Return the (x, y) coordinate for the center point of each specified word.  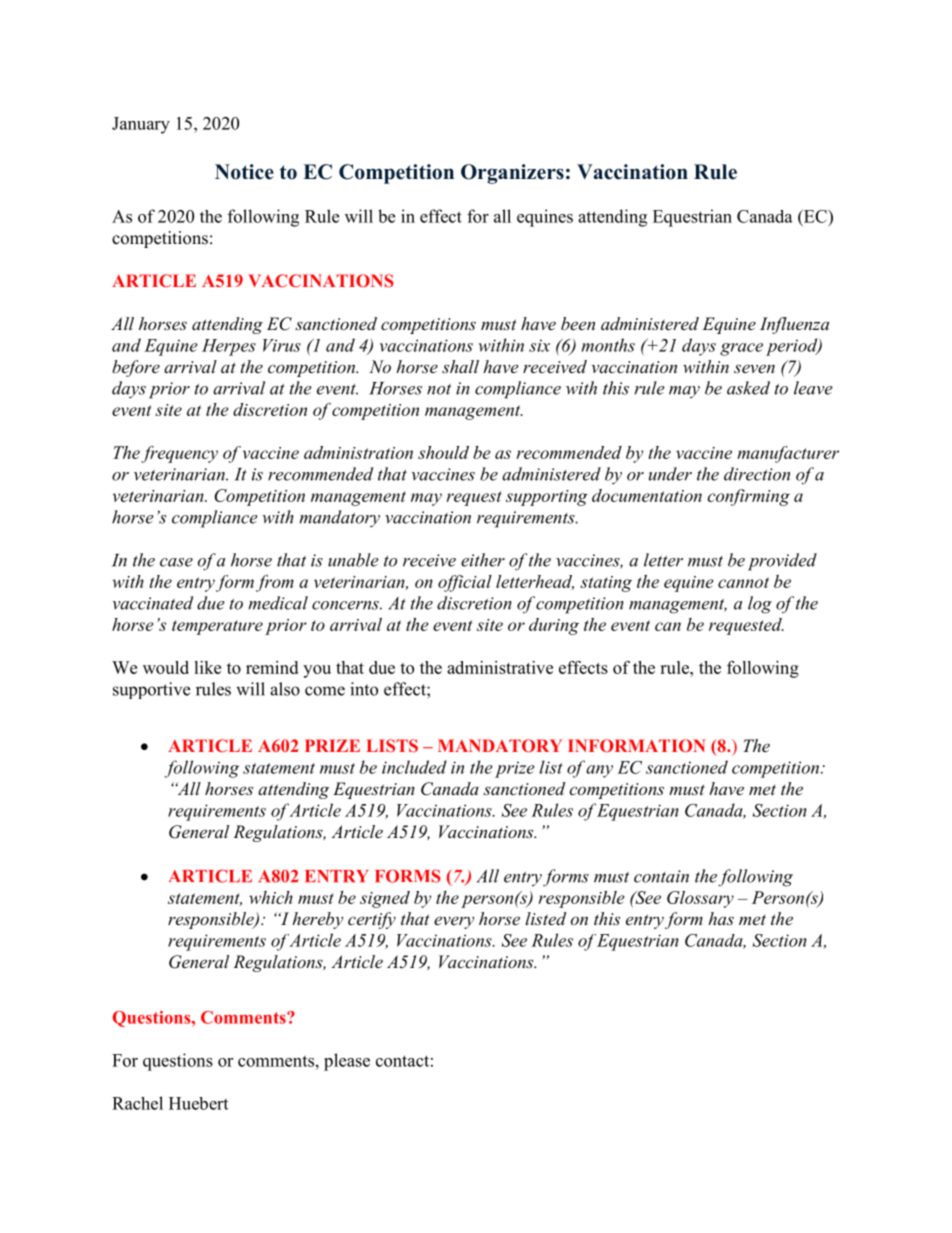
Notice (244, 172)
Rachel (137, 1103)
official (465, 583)
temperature (217, 627)
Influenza (794, 325)
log (760, 605)
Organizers (512, 174)
